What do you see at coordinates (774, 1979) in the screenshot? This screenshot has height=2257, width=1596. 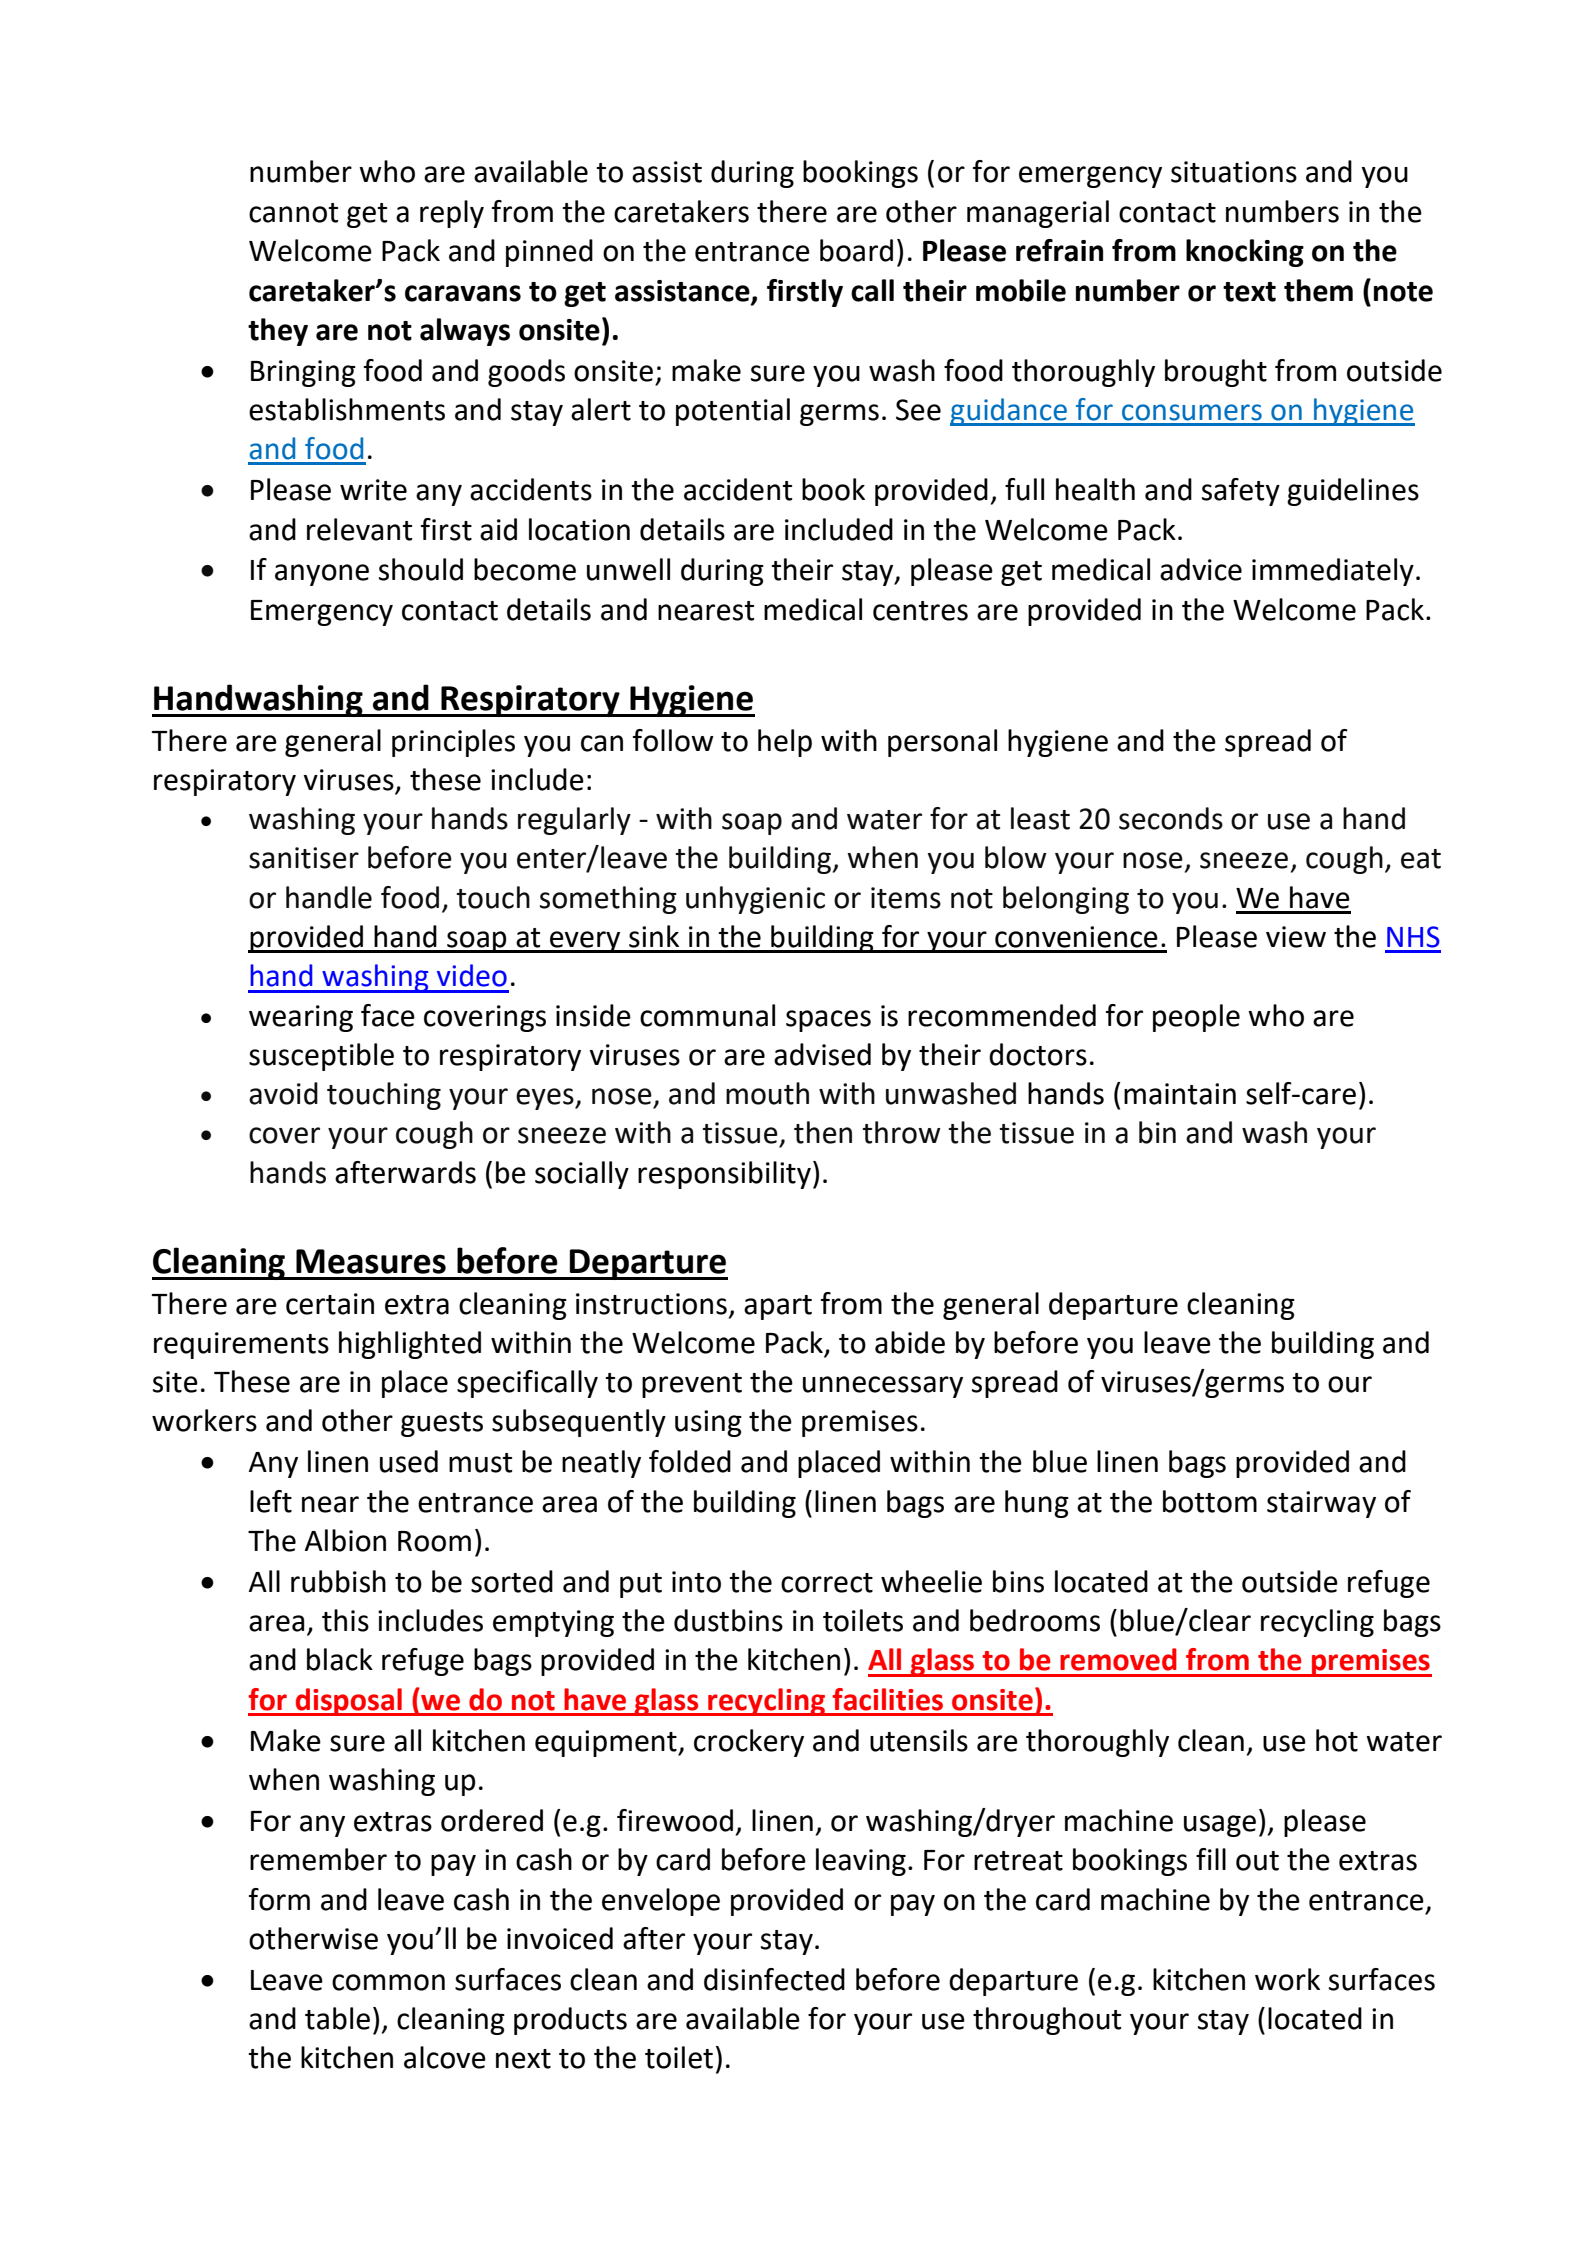 I see `disinfected` at bounding box center [774, 1979].
